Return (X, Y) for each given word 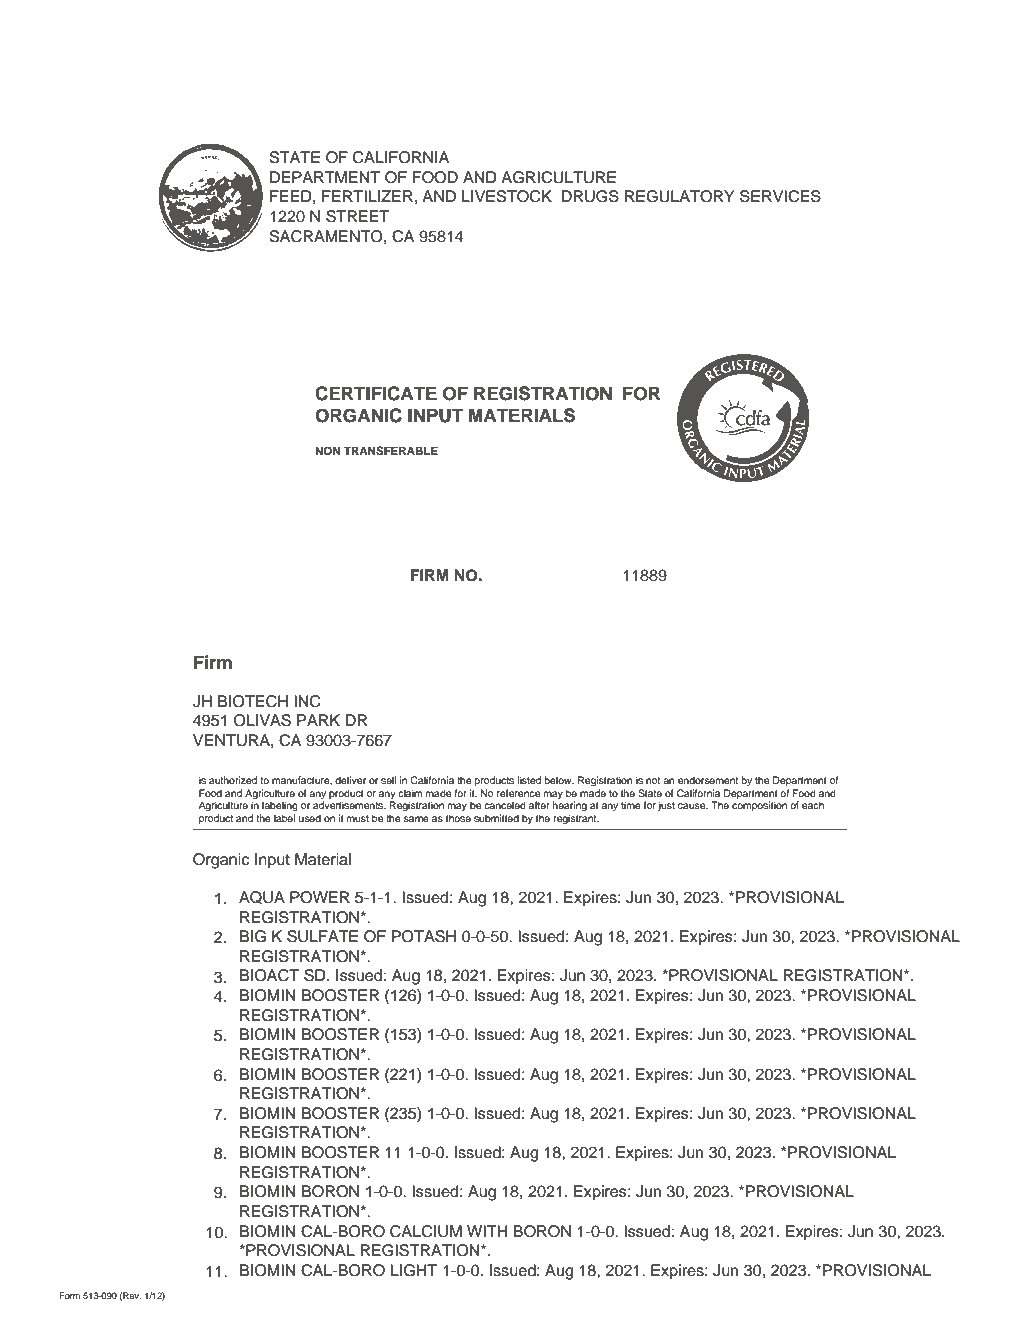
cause (693, 806)
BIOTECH (253, 701)
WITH (487, 1231)
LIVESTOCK (507, 196)
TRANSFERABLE (391, 451)
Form (69, 1295)
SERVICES (780, 196)
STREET (357, 216)
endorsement (708, 780)
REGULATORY (680, 196)
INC (307, 701)
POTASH (424, 936)
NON (327, 451)
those (458, 818)
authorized (233, 780)
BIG (253, 936)
